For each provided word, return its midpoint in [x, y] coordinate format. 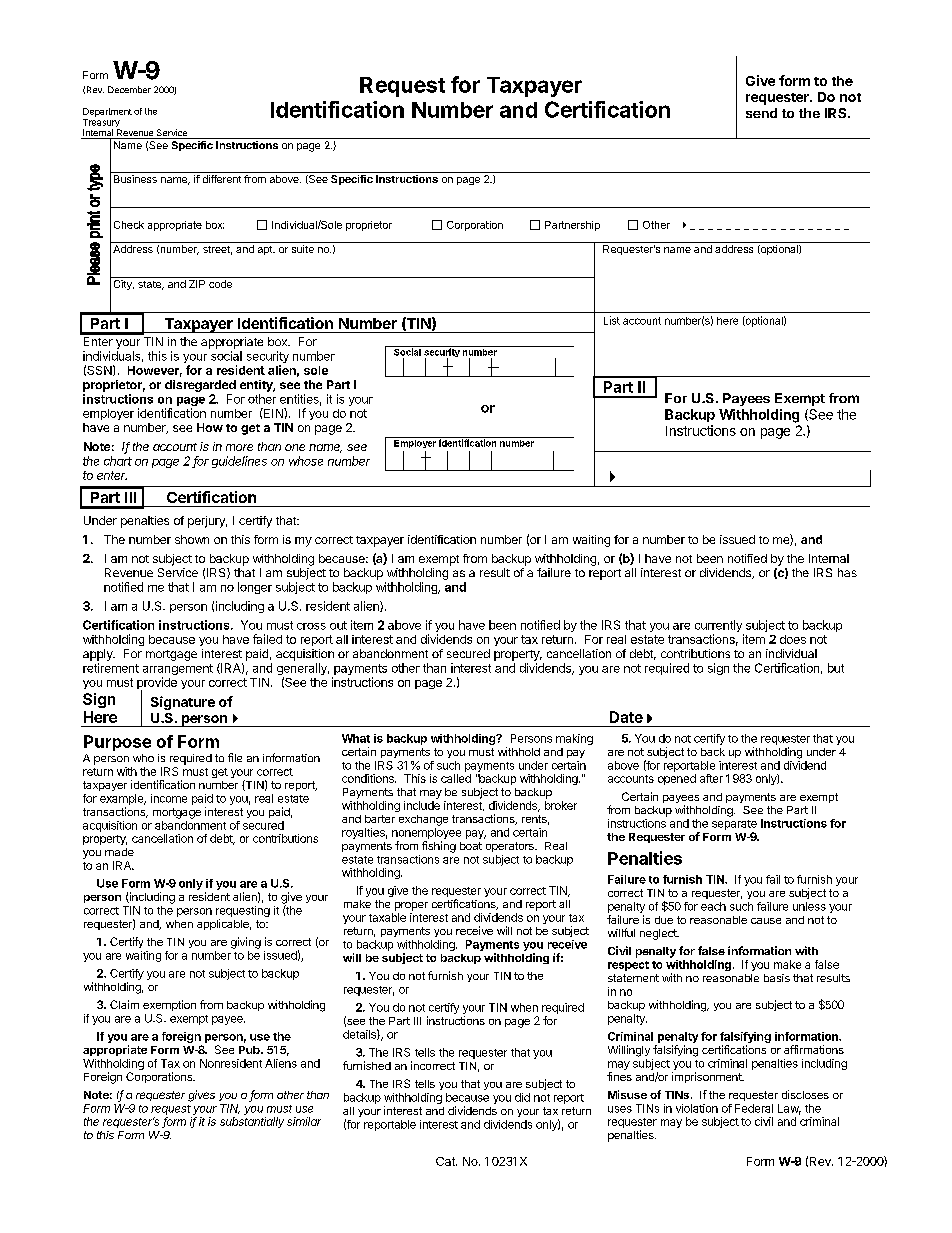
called [456, 778]
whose [306, 461]
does [793, 639]
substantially [252, 1122]
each [713, 906]
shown [192, 539]
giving [246, 943]
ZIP [197, 284]
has [847, 572]
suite [303, 249]
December [129, 89]
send [761, 113]
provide [157, 684]
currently [719, 627]
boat [471, 846]
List [612, 320]
